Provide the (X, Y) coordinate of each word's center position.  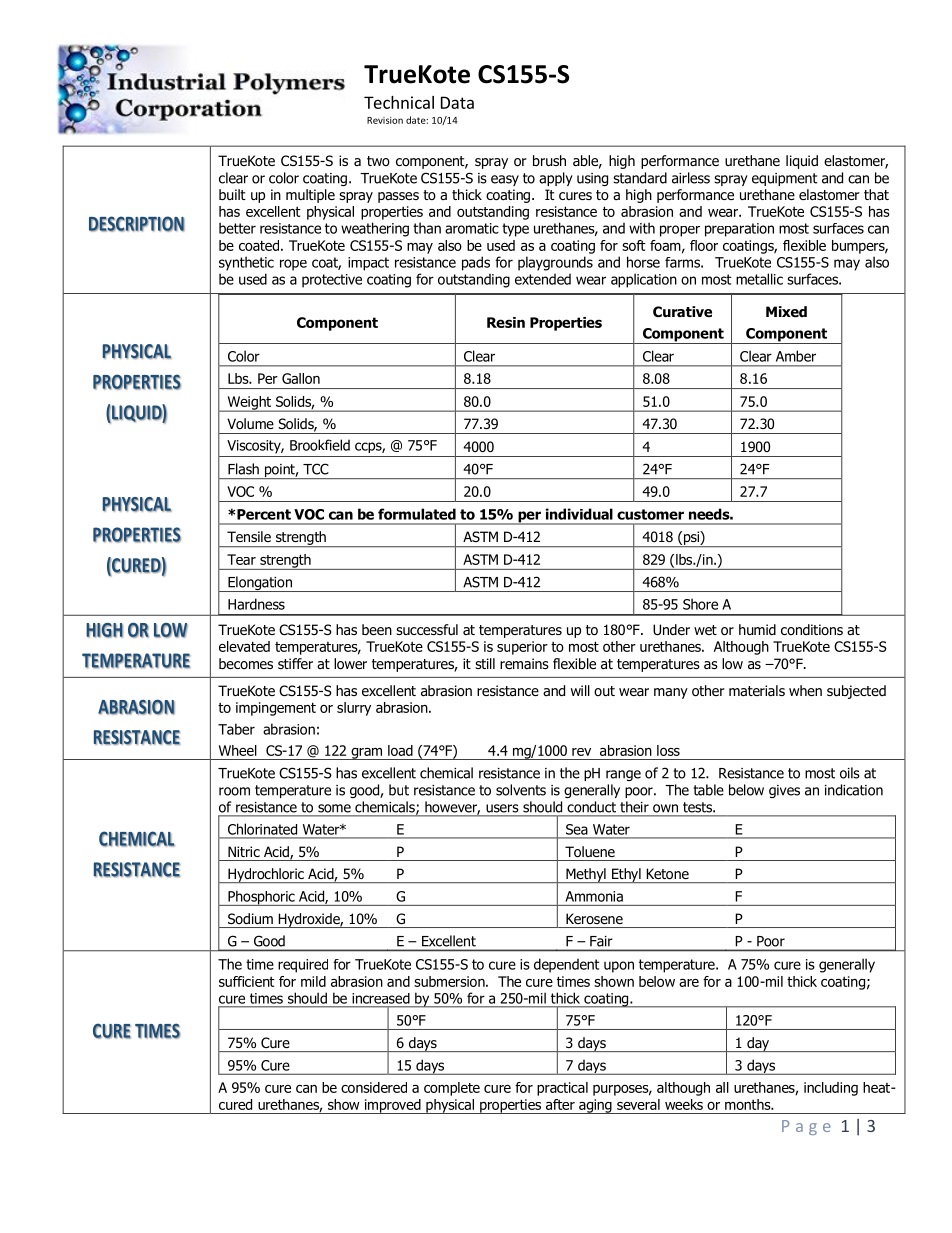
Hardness (256, 604)
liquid (802, 162)
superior (522, 648)
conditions (812, 629)
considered (374, 1087)
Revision (385, 120)
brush (549, 160)
